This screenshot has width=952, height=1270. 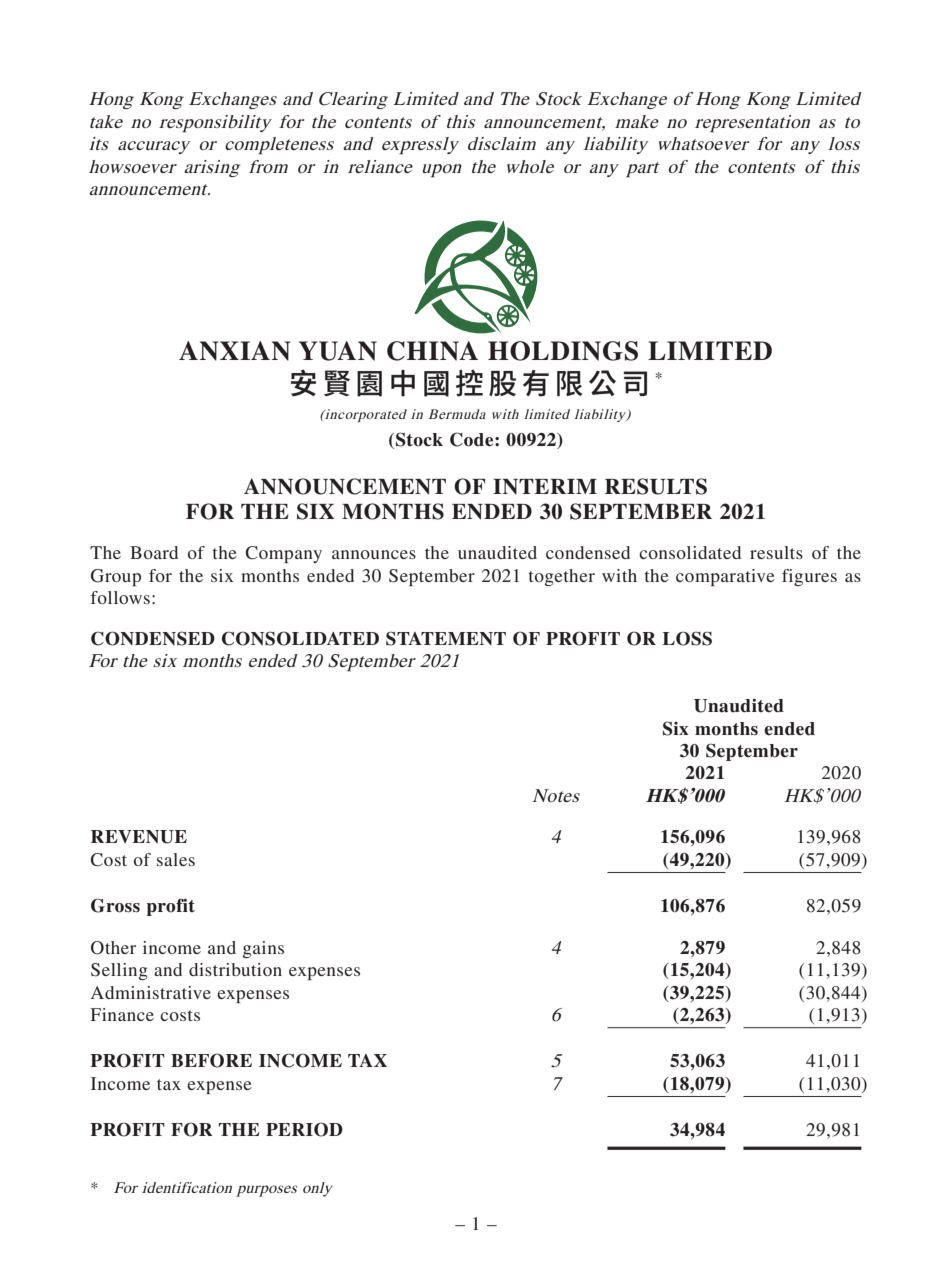 What do you see at coordinates (338, 351) in the screenshot?
I see `YUAN` at bounding box center [338, 351].
